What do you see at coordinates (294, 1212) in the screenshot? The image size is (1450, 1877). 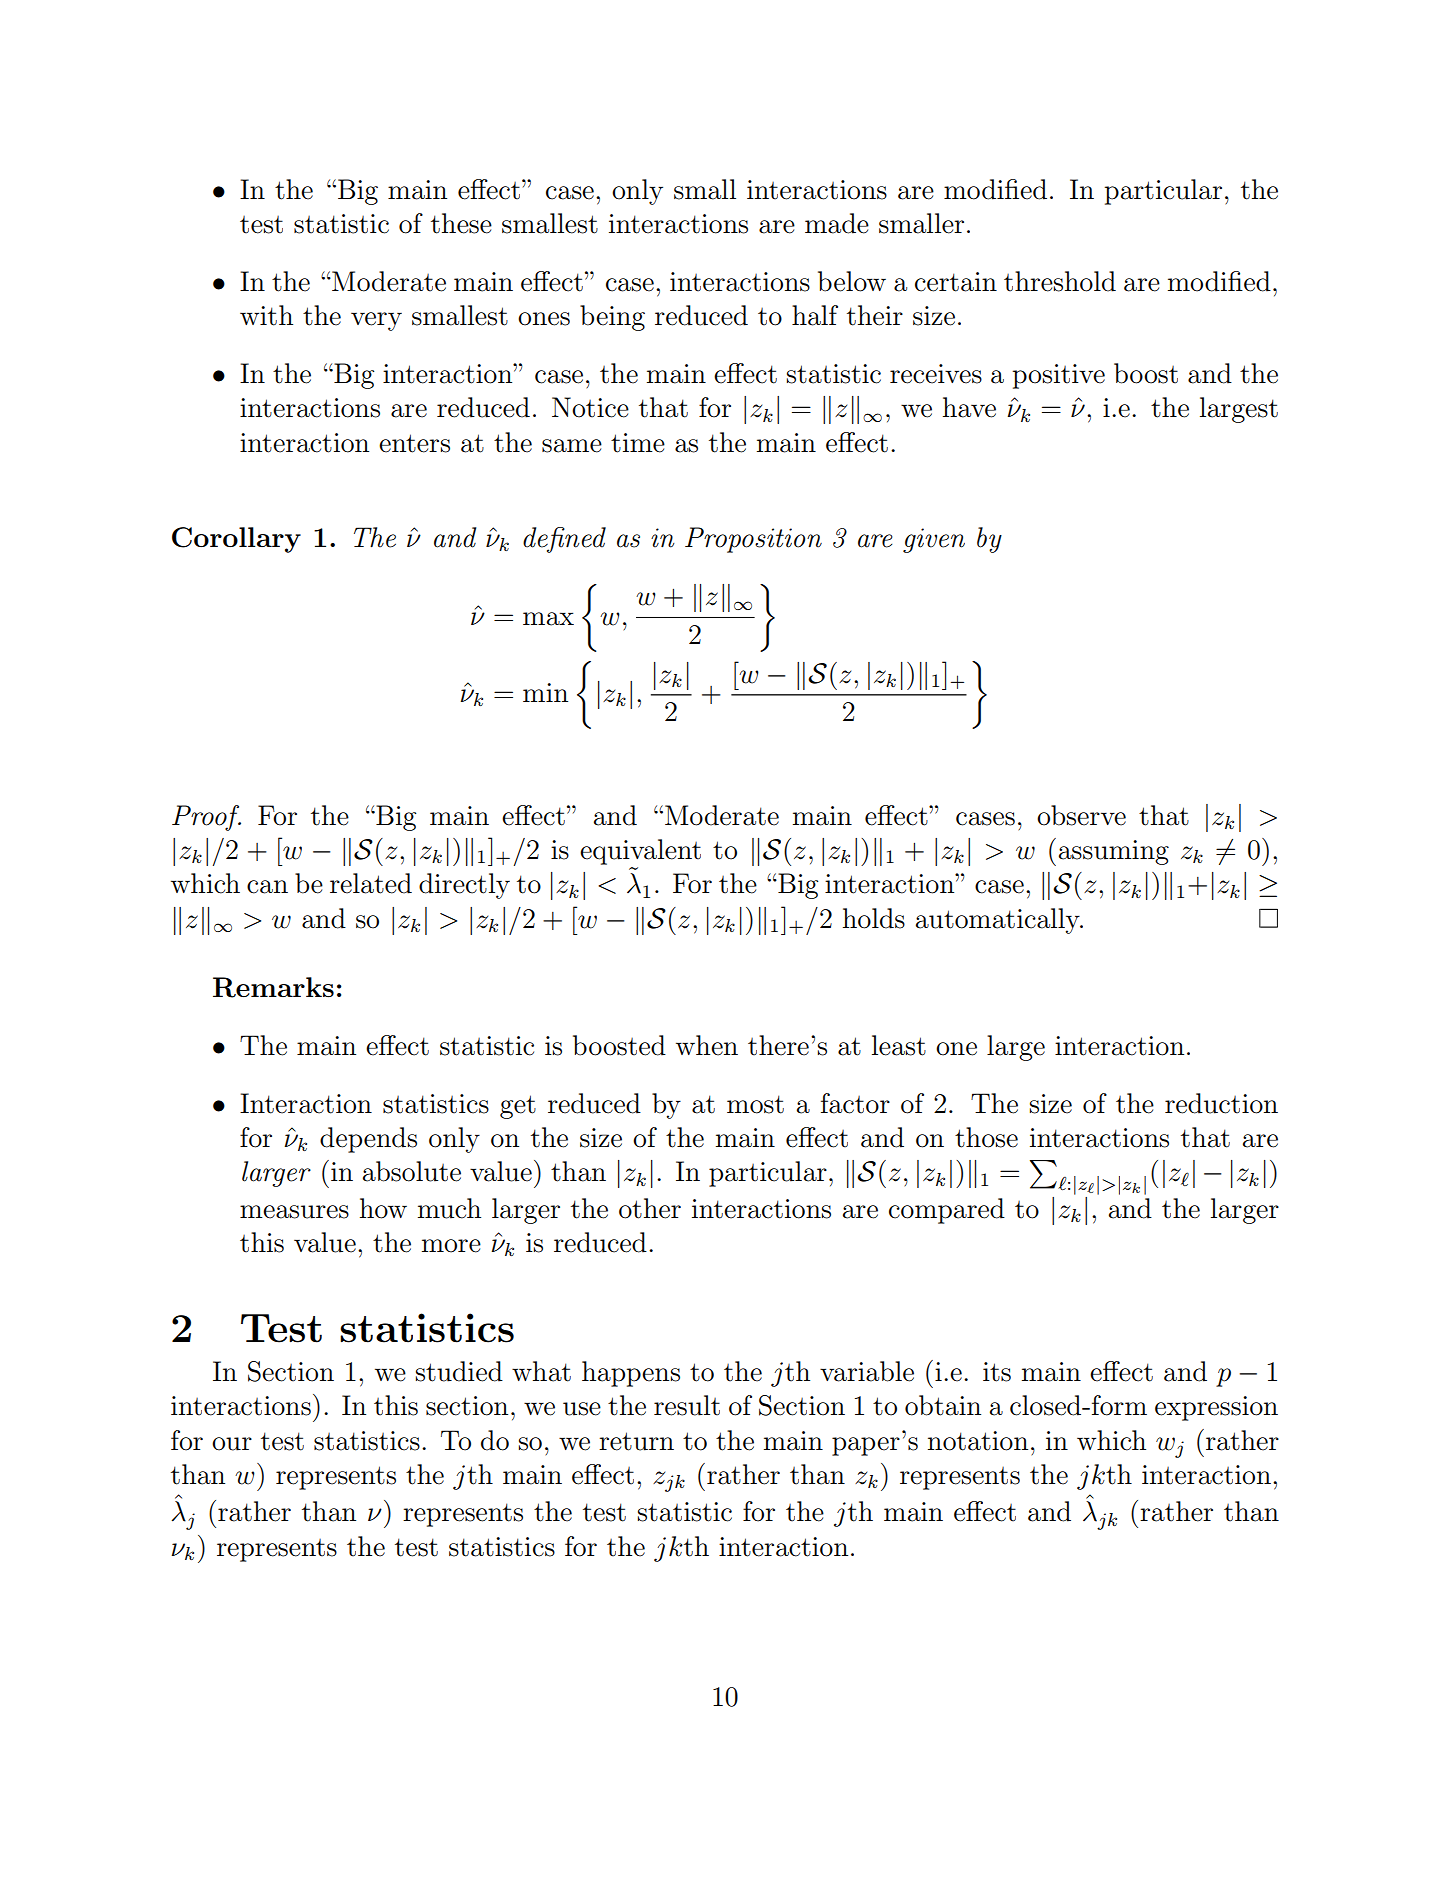 I see `measures` at bounding box center [294, 1212].
